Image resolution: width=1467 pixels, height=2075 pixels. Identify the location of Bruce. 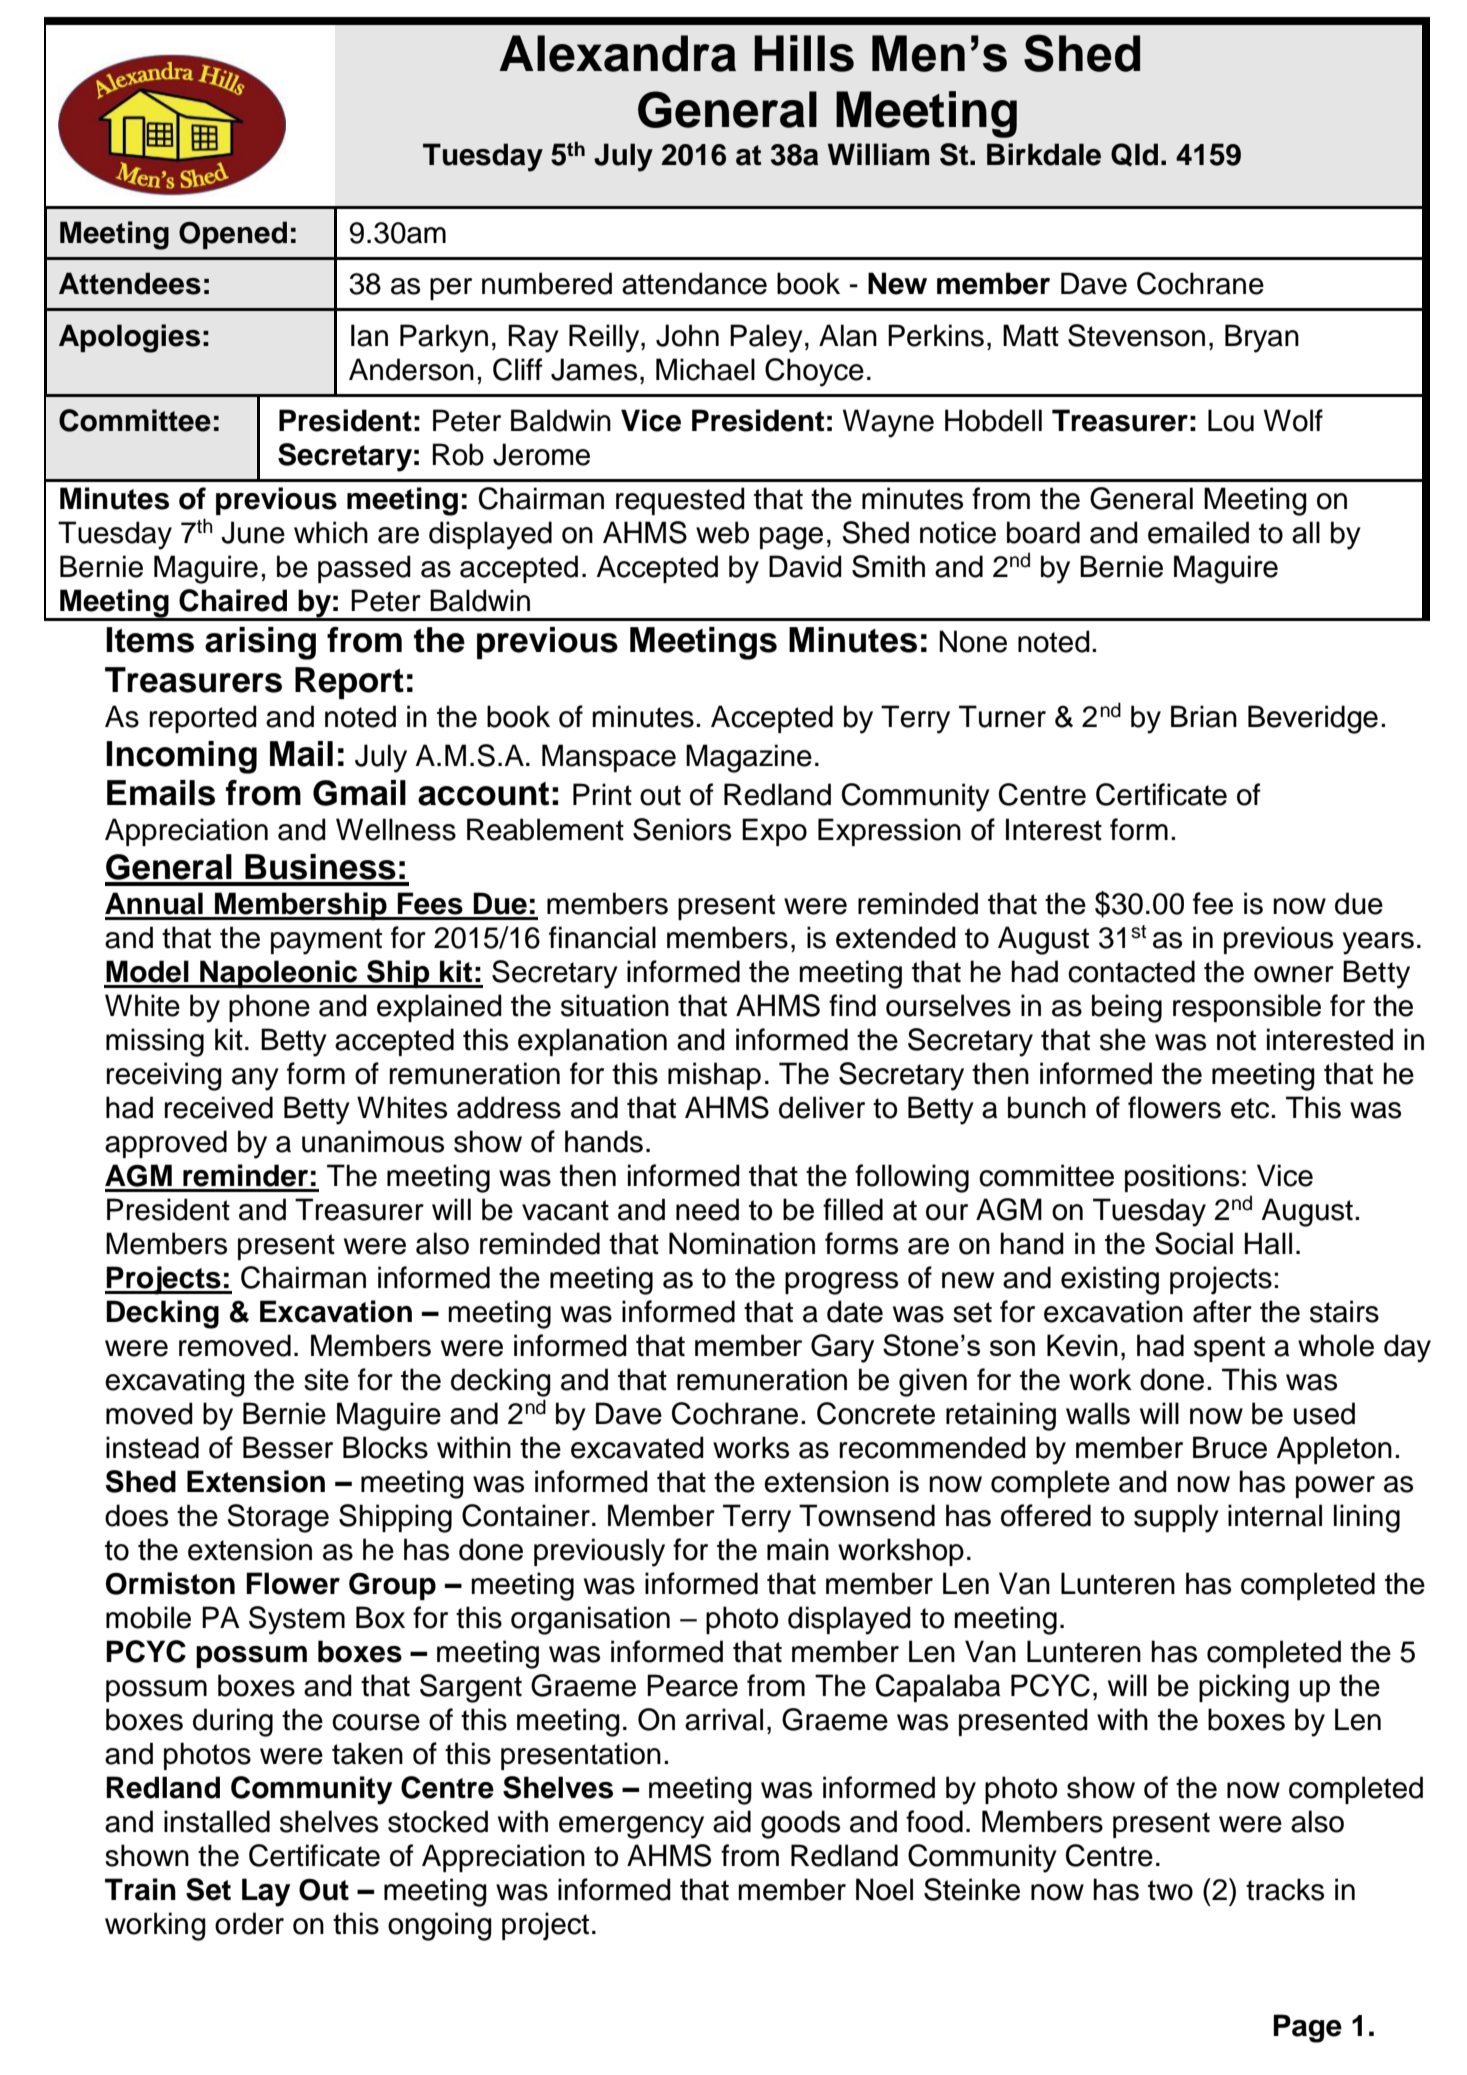
(1230, 1447).
